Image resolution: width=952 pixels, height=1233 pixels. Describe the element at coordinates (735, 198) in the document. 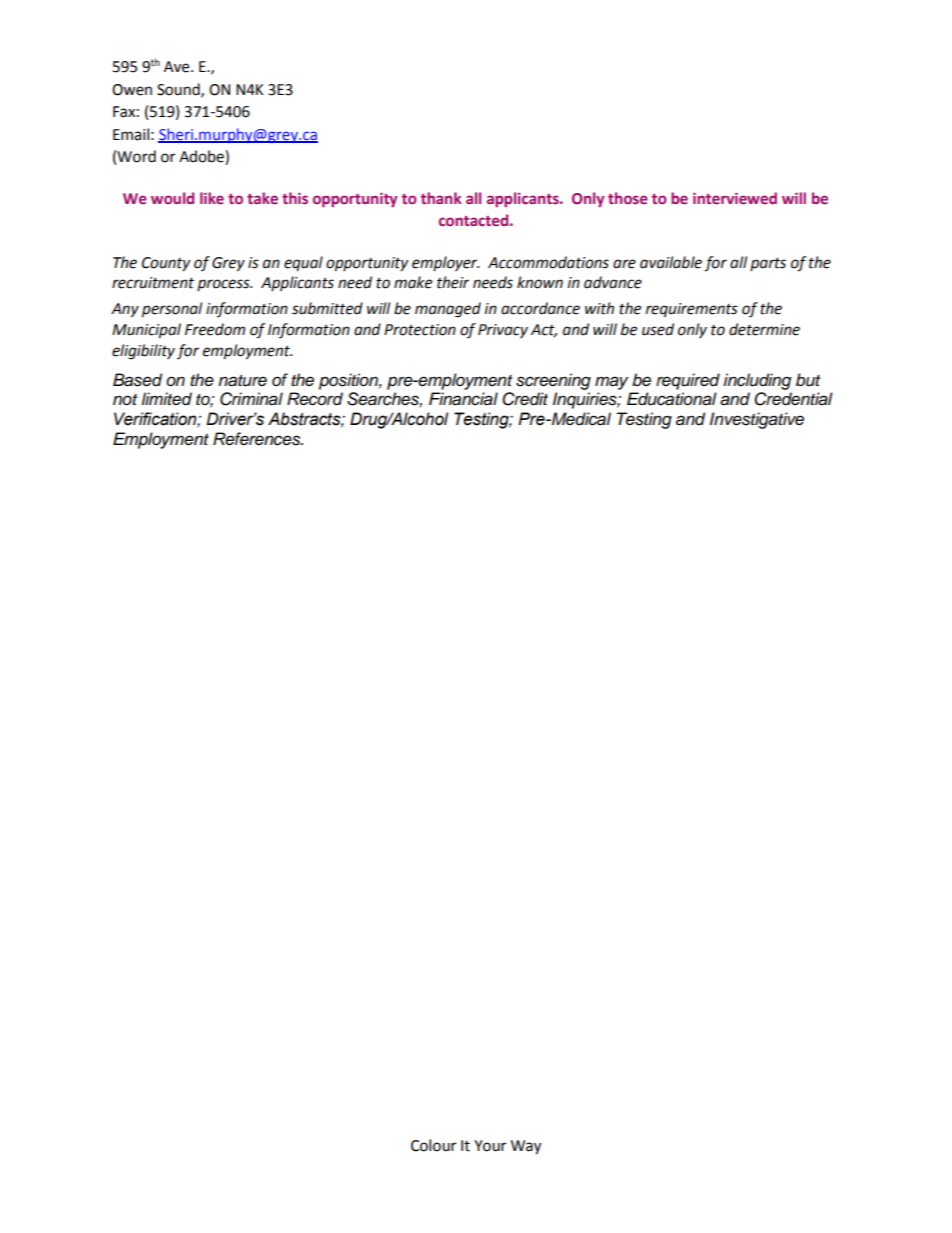

I see `interviewed` at that location.
